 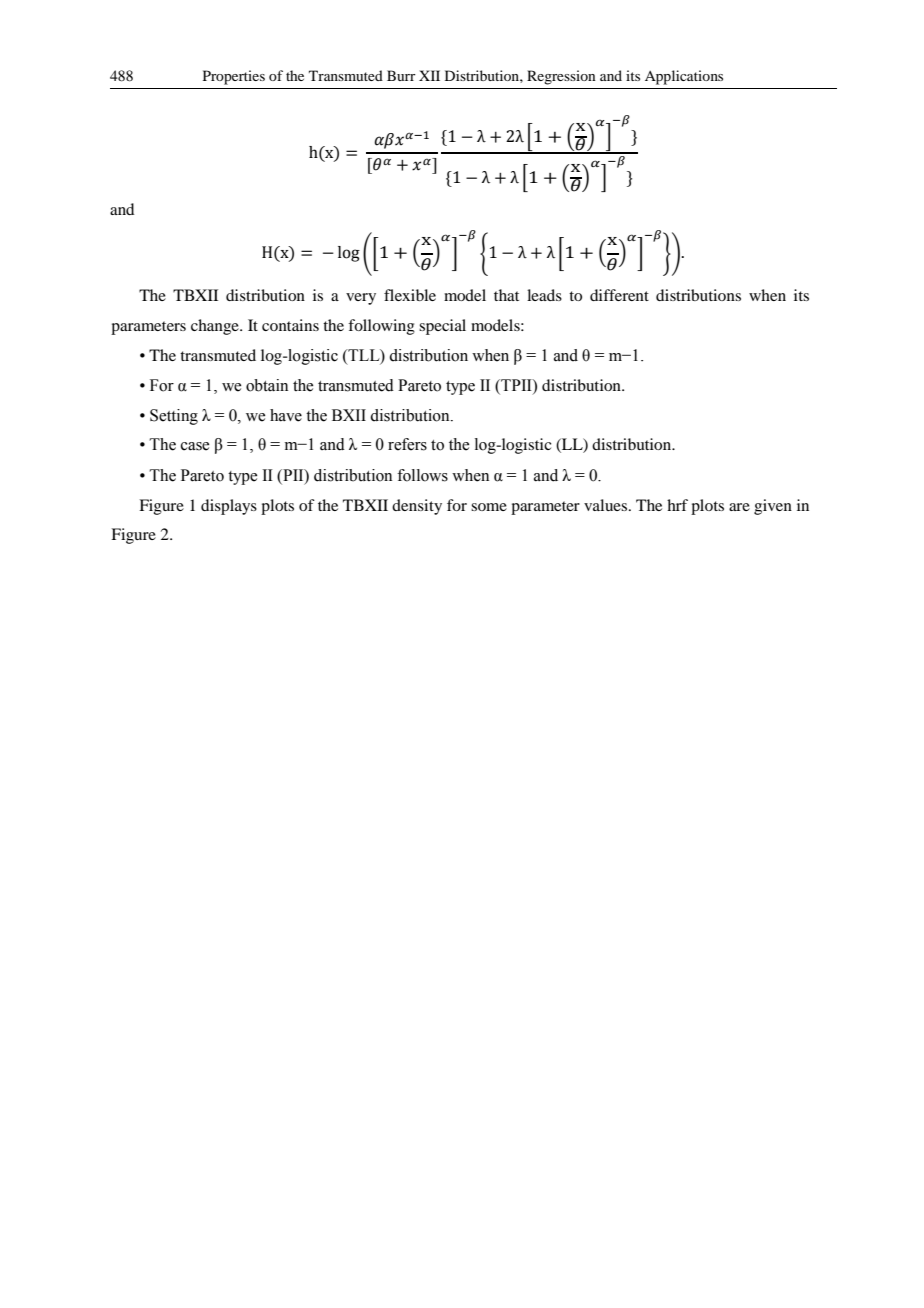 What do you see at coordinates (684, 77) in the screenshot?
I see `Applications` at bounding box center [684, 77].
